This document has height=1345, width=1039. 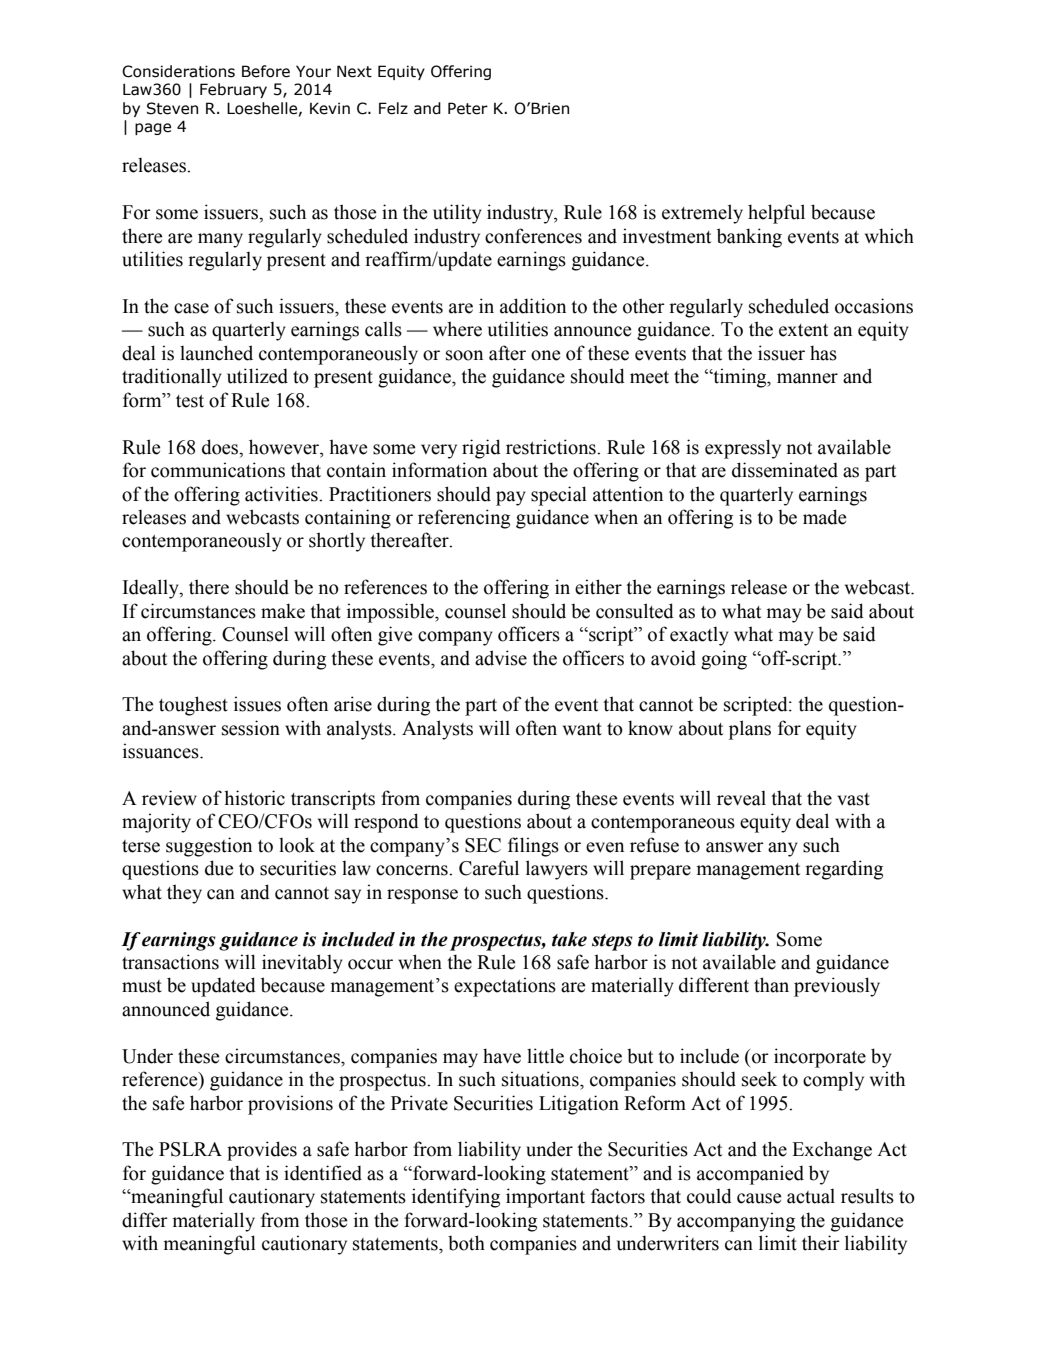 What do you see at coordinates (468, 108) in the document?
I see `Peter` at bounding box center [468, 108].
